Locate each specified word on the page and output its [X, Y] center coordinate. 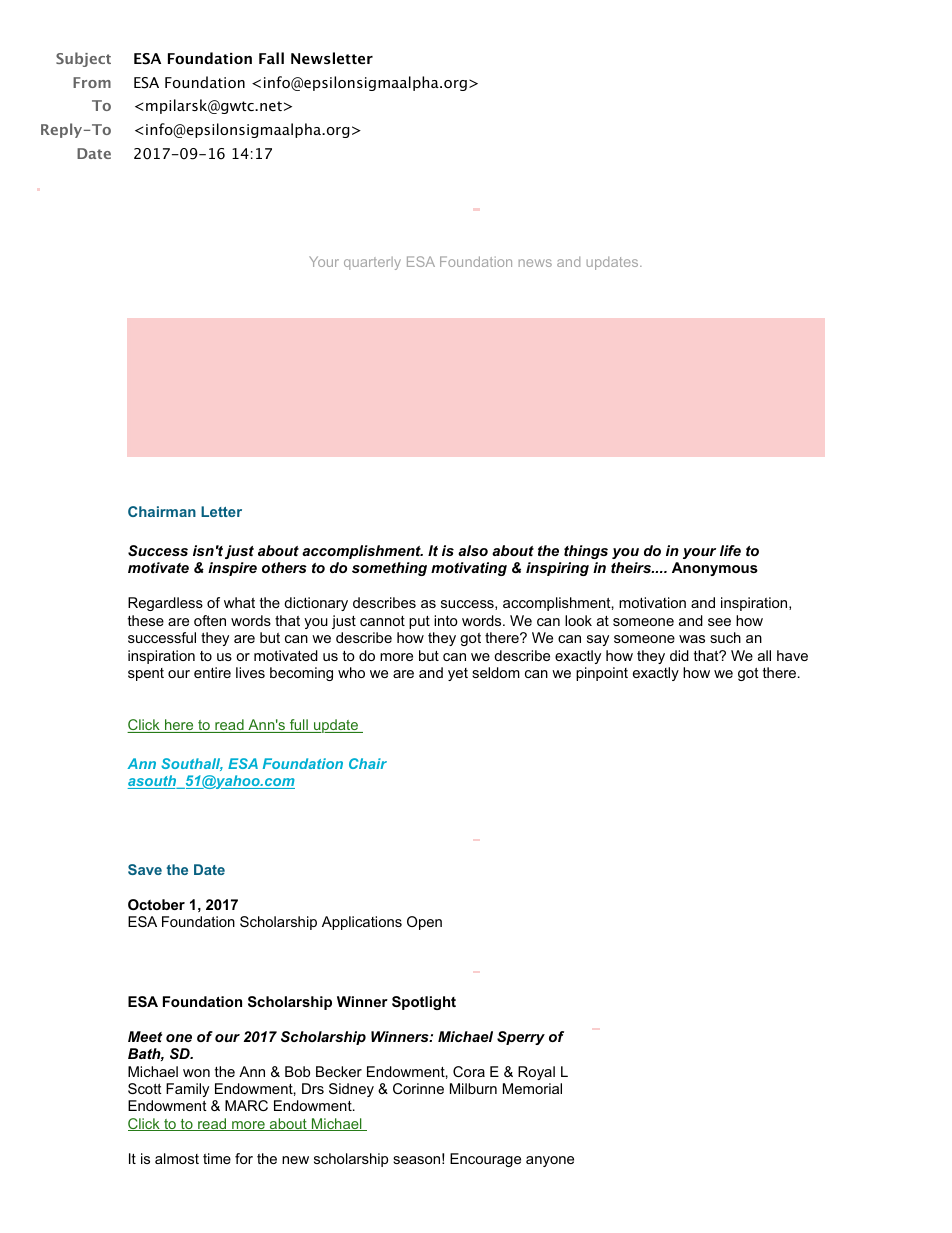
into [446, 620]
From [92, 82]
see [719, 622]
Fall [271, 58]
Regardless [165, 604]
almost [177, 1158]
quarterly [372, 263]
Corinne [418, 1088]
